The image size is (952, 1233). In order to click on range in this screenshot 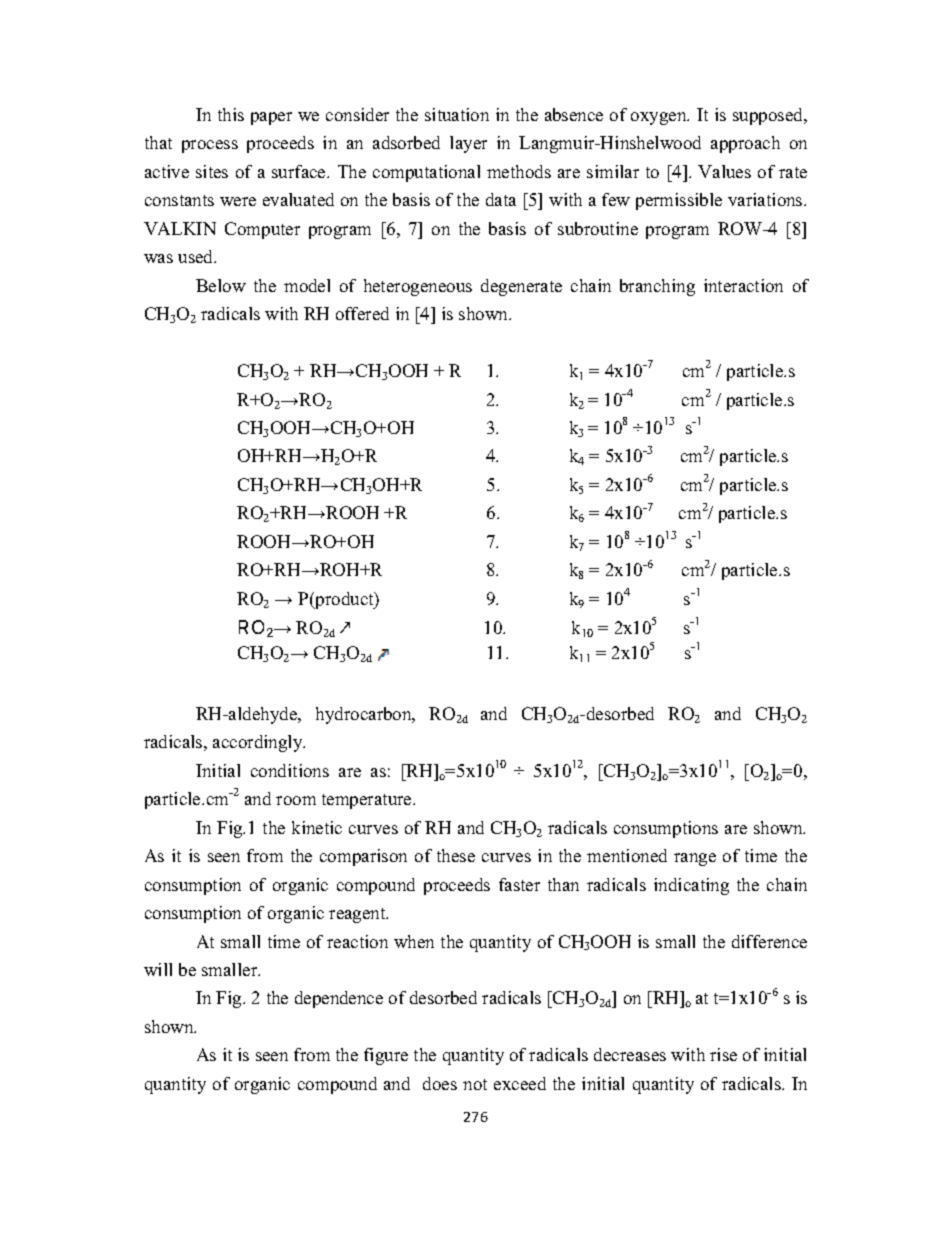, I will do `click(695, 859)`.
